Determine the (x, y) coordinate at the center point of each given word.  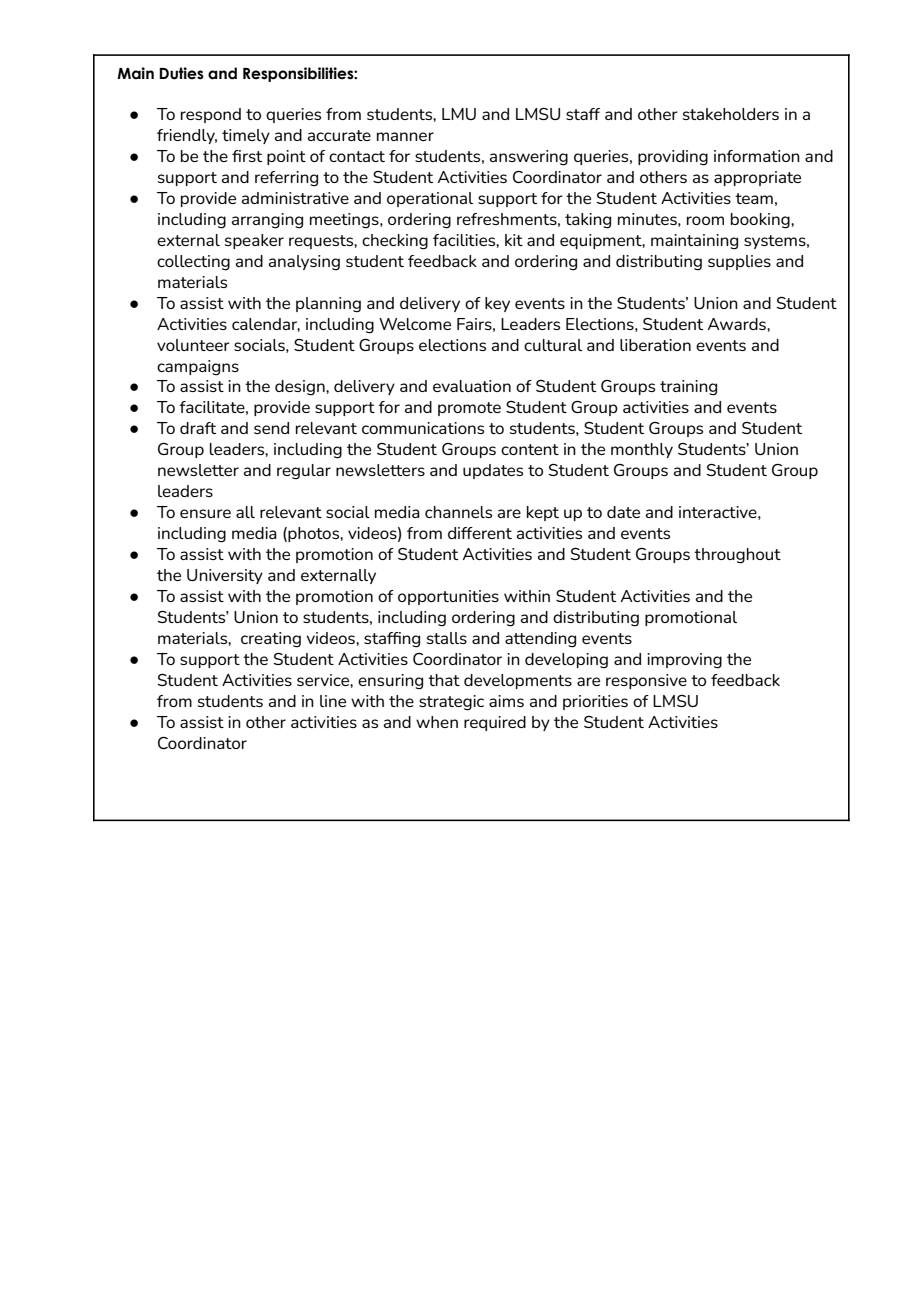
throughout (737, 556)
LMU (459, 114)
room (705, 220)
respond (211, 115)
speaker (254, 241)
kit (514, 240)
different (480, 533)
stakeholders (731, 114)
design (301, 388)
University (225, 576)
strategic (451, 703)
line (333, 701)
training (688, 388)
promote (469, 409)
